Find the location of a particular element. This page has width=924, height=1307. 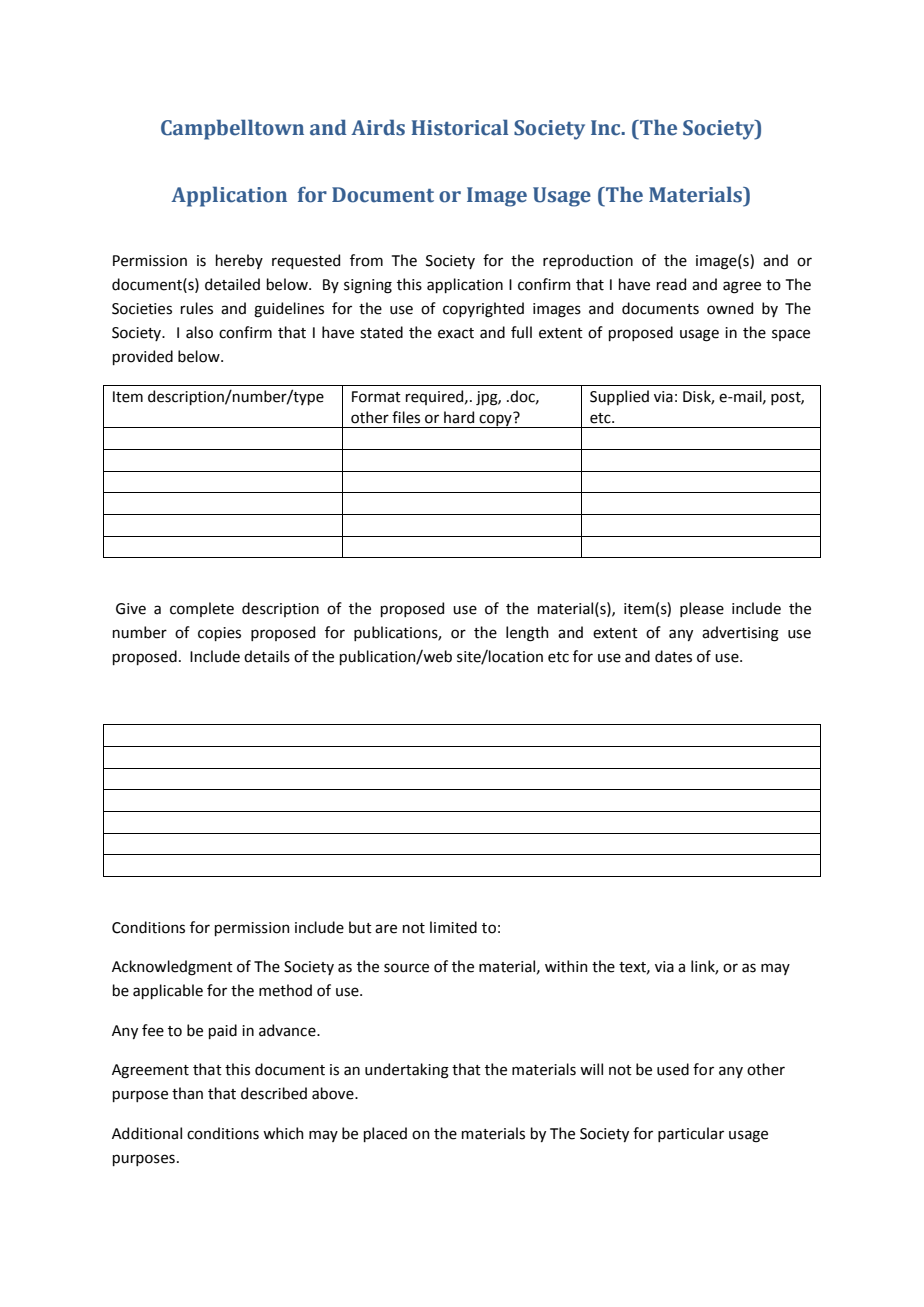

read is located at coordinates (671, 284).
